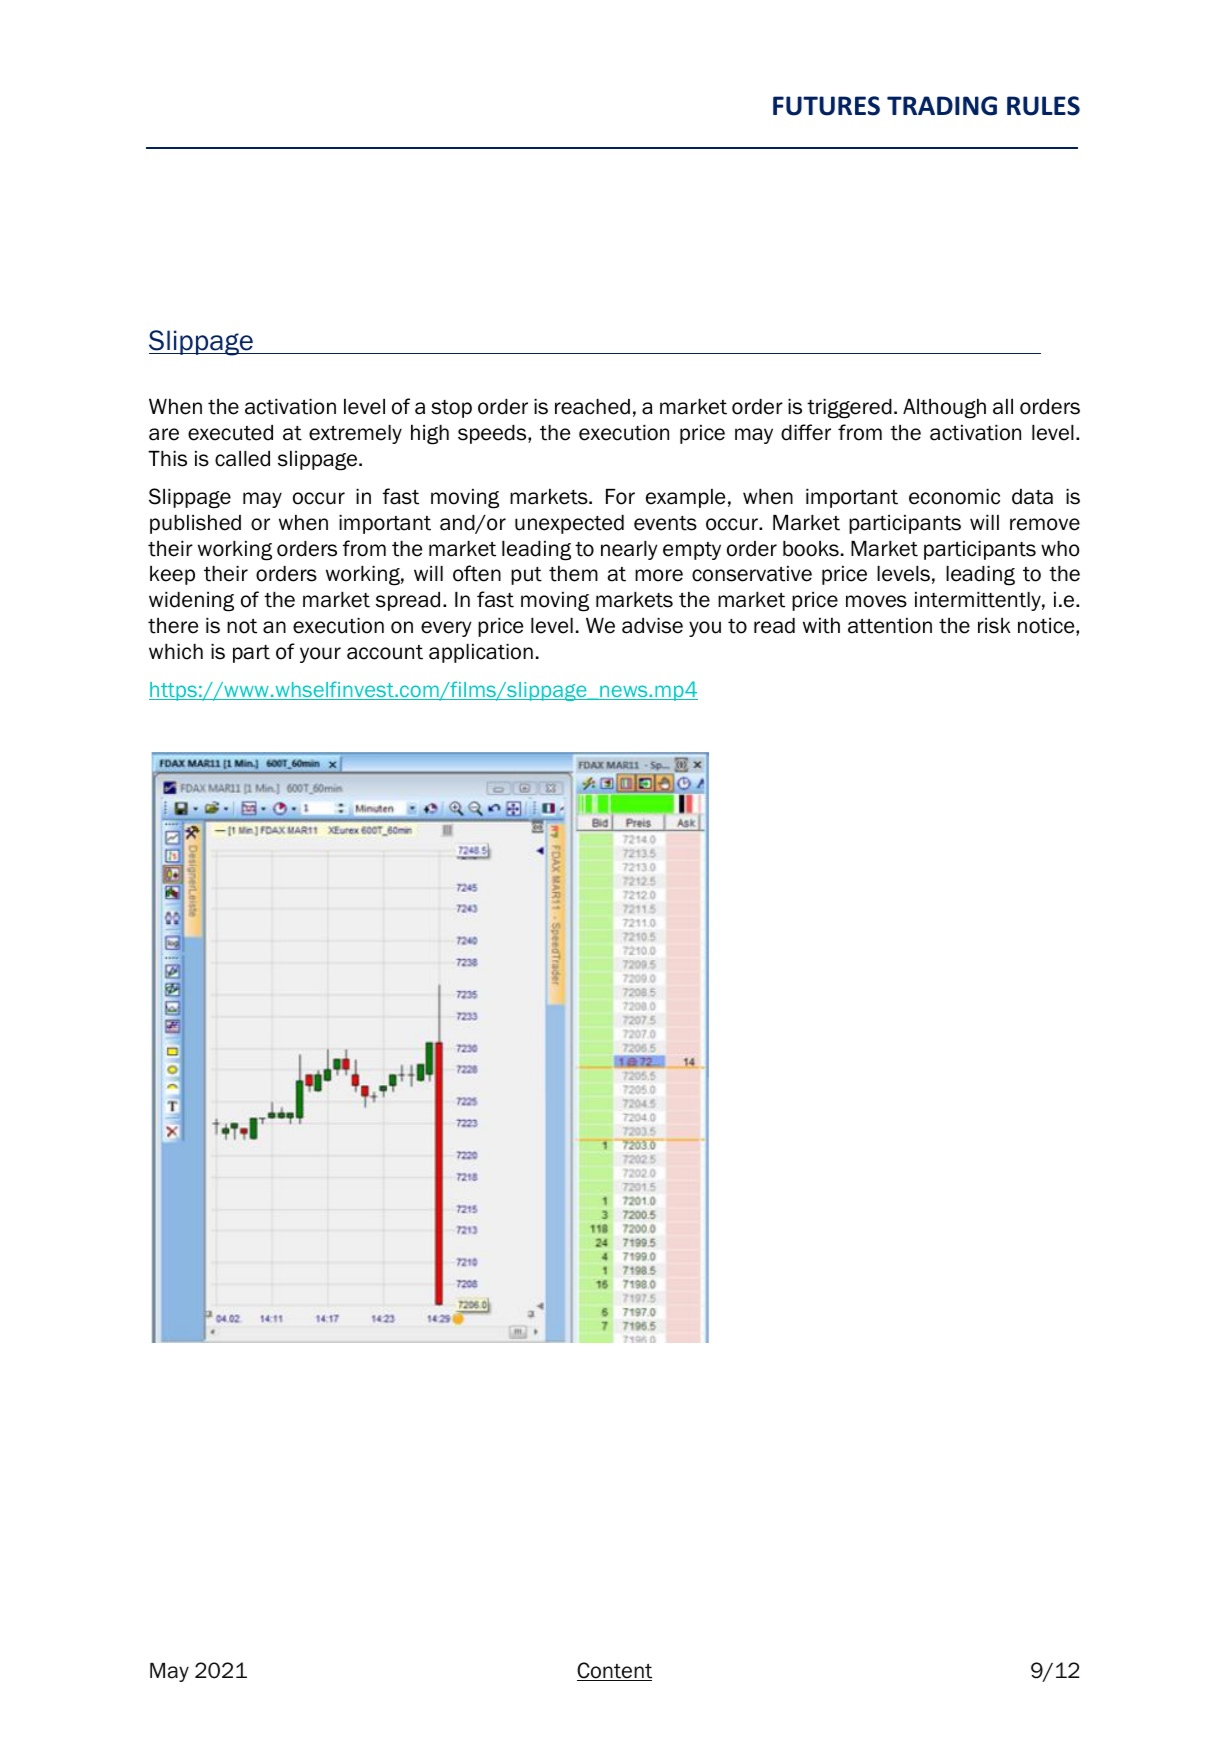  Describe the element at coordinates (385, 652) in the screenshot. I see `account` at that location.
